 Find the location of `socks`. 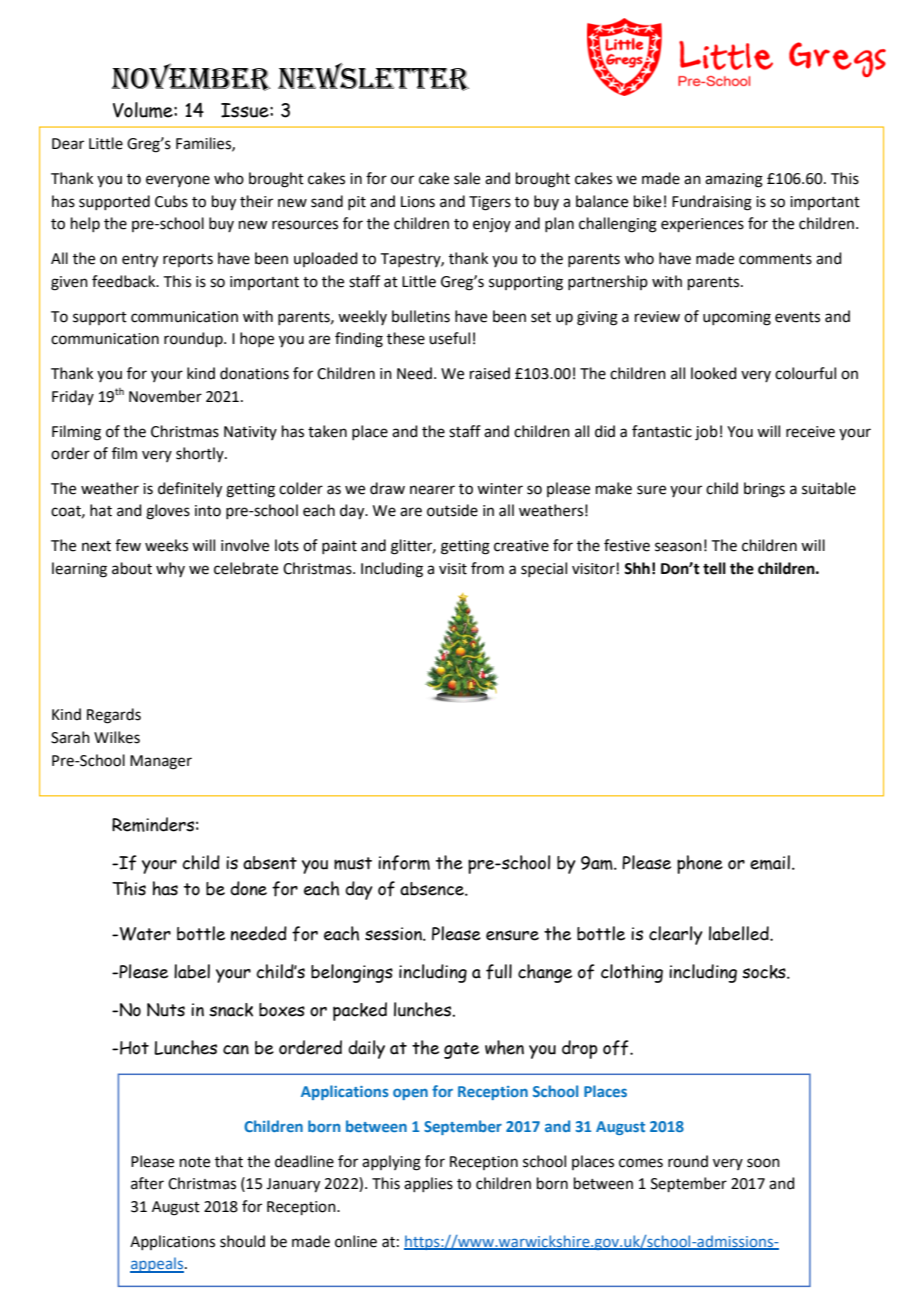

socks is located at coordinates (765, 972).
